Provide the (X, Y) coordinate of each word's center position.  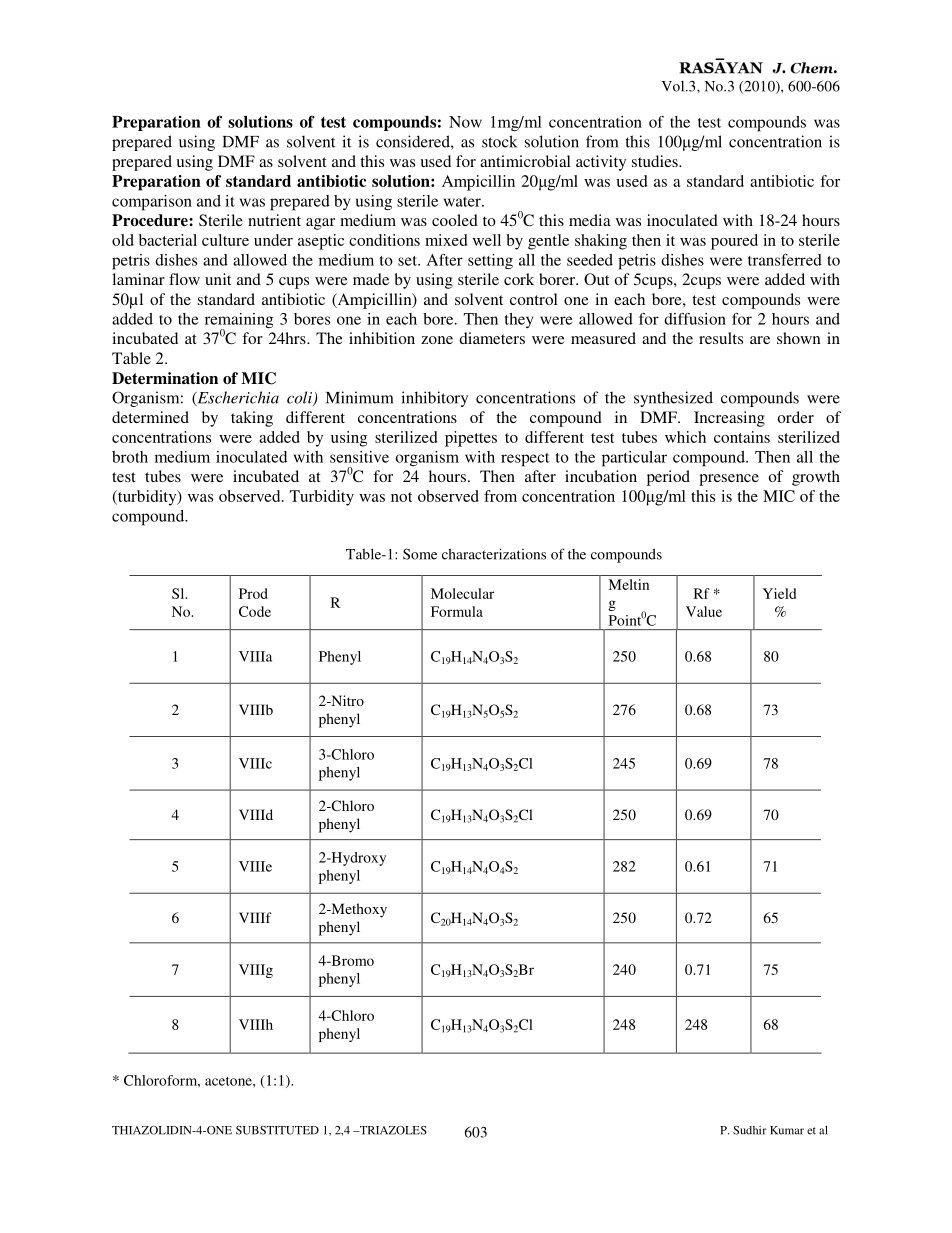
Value (704, 611)
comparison (152, 203)
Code (255, 611)
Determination (165, 378)
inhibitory (434, 399)
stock (499, 141)
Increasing (729, 419)
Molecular (462, 593)
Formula (457, 611)
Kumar (787, 1130)
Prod (253, 593)
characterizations (494, 554)
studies (656, 161)
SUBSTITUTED (277, 1130)
